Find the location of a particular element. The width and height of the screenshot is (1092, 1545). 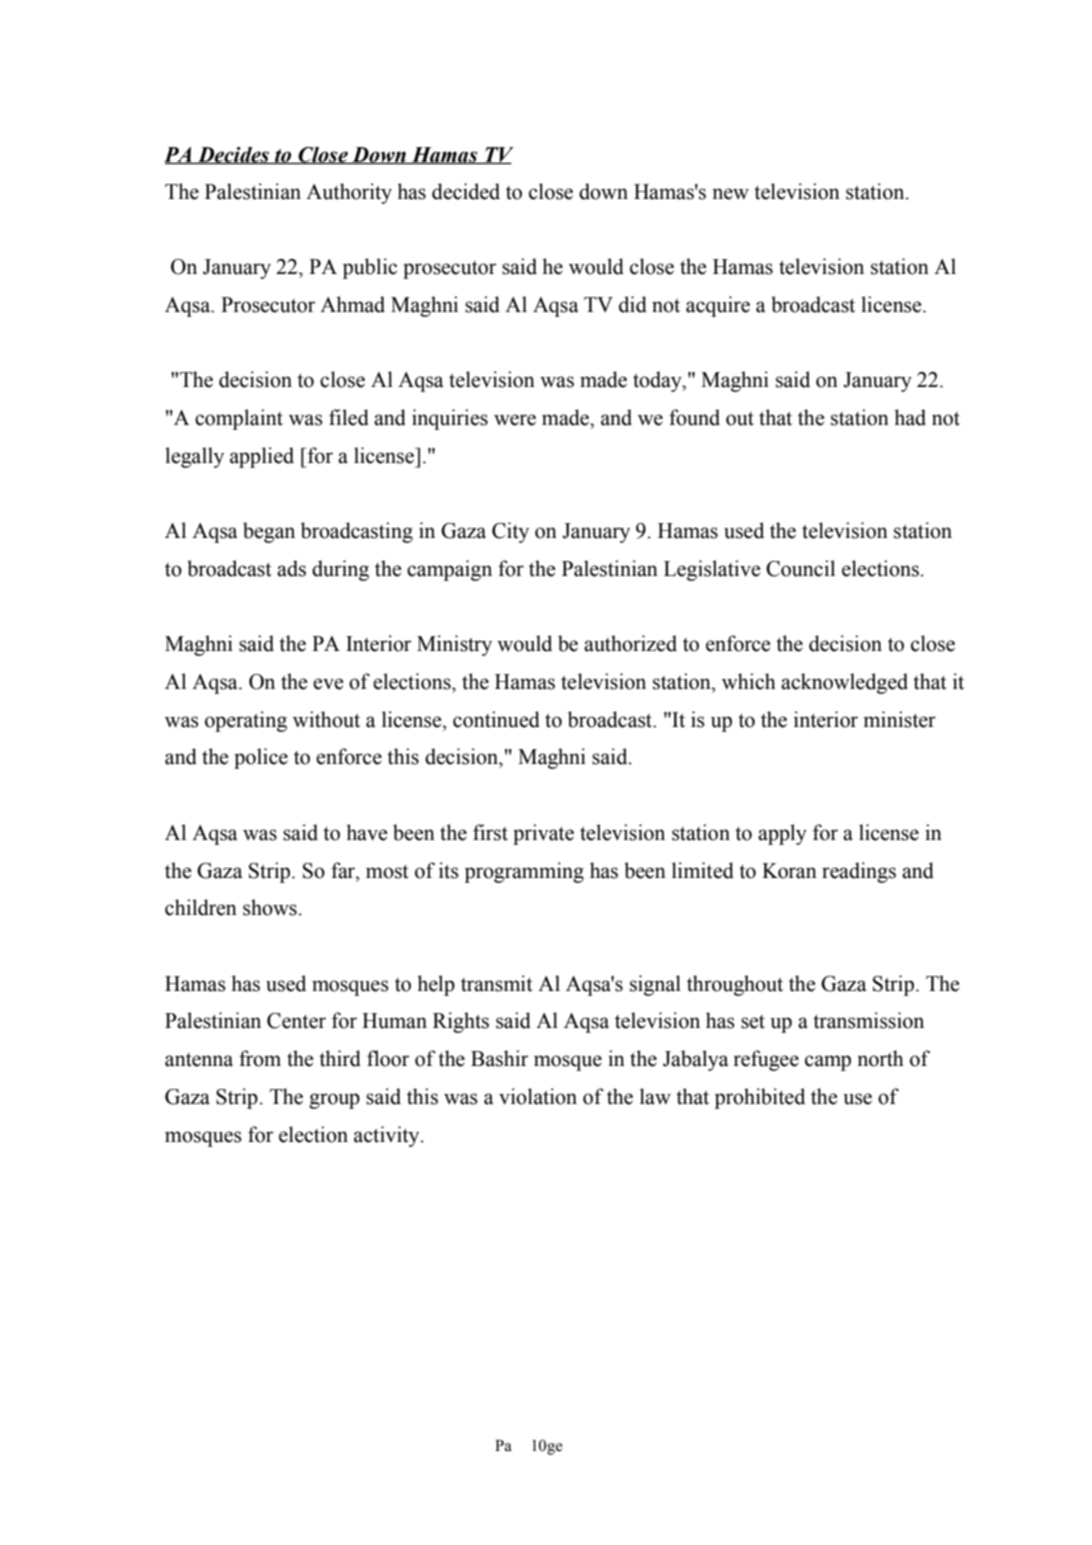

Decides is located at coordinates (233, 155).
